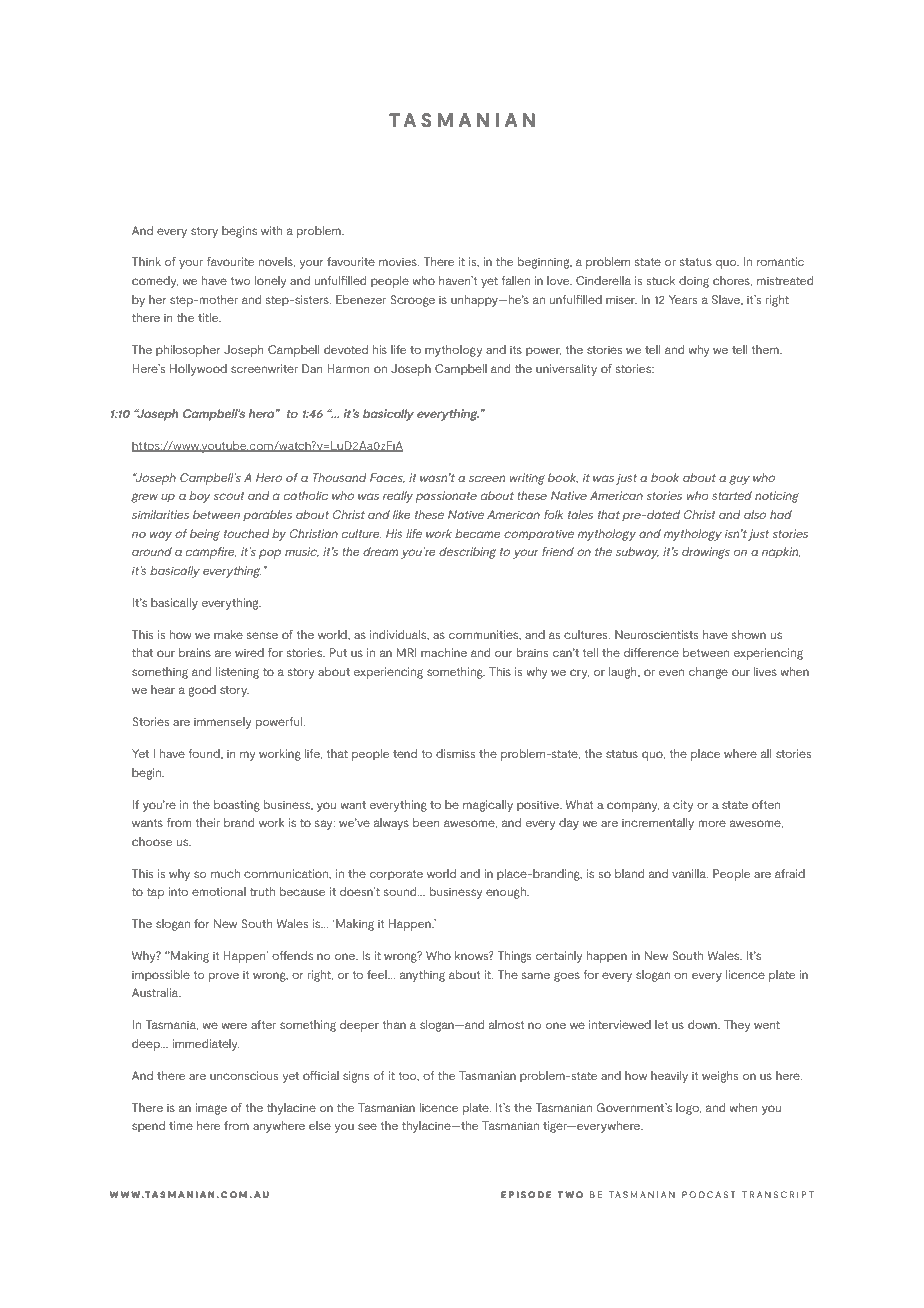 This screenshot has width=924, height=1308. What do you see at coordinates (706, 553) in the screenshot?
I see `drawings` at bounding box center [706, 553].
